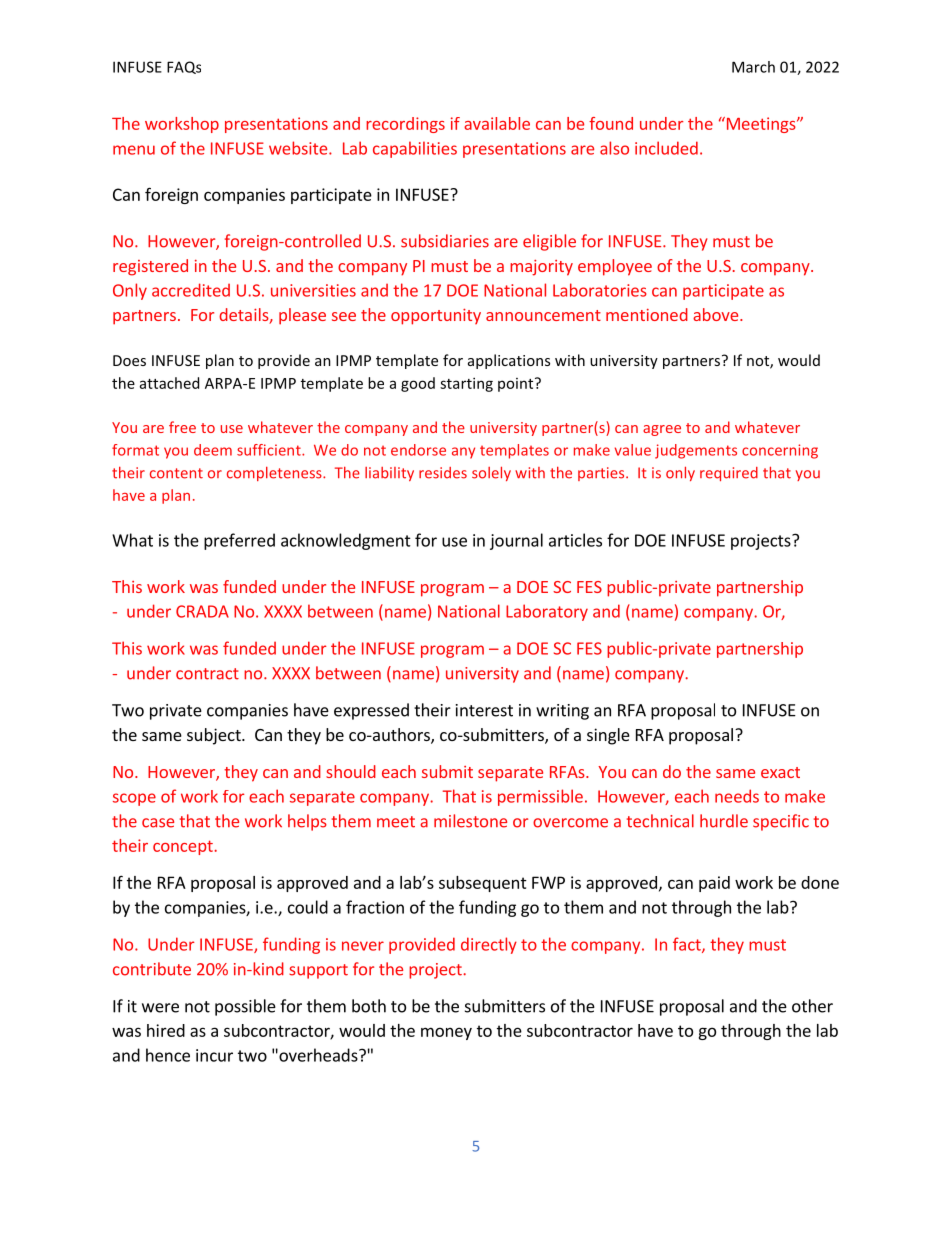 This page has width=952, height=1233. Describe the element at coordinates (215, 736) in the page. I see `subject` at that location.
